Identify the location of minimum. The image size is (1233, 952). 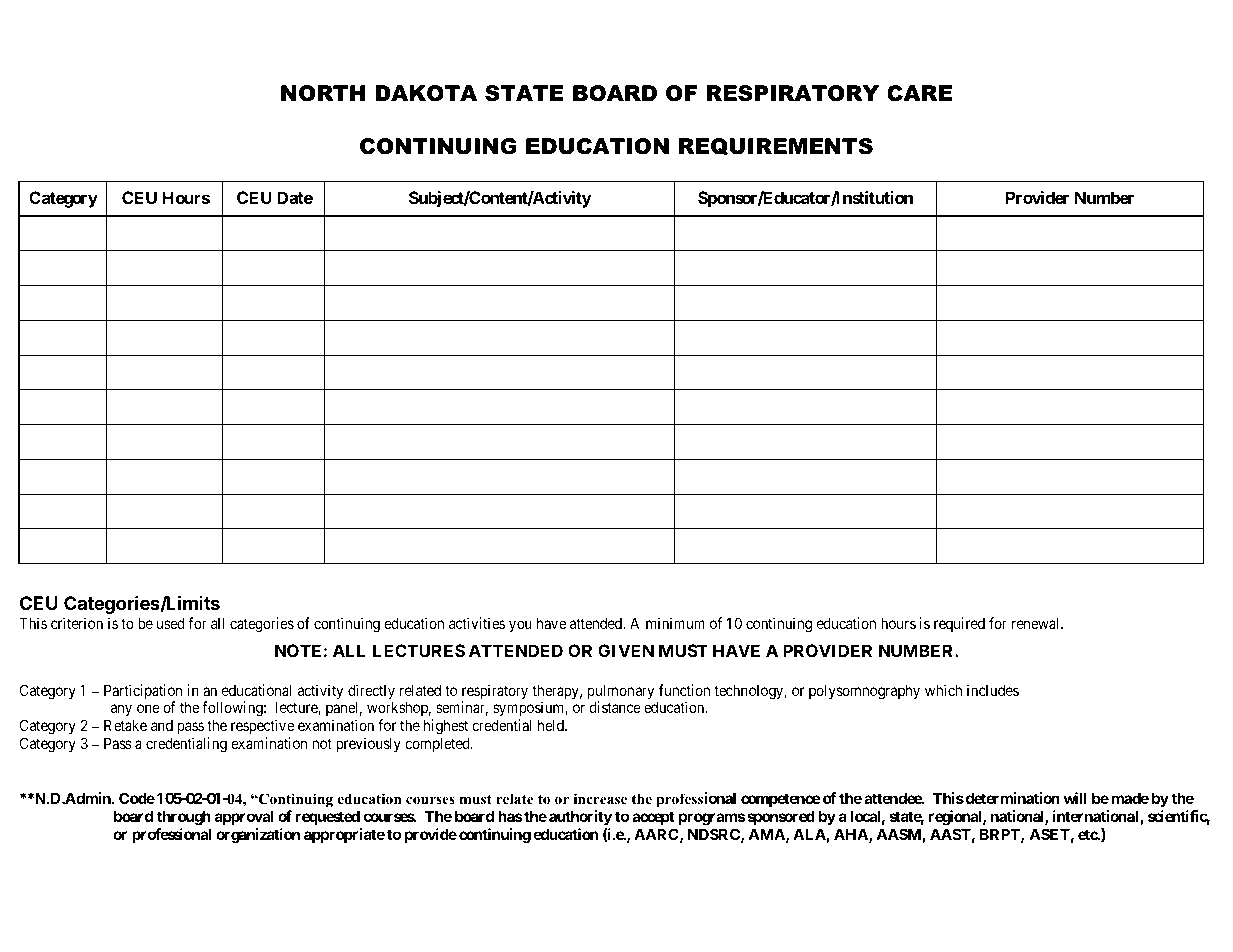
(675, 623).
